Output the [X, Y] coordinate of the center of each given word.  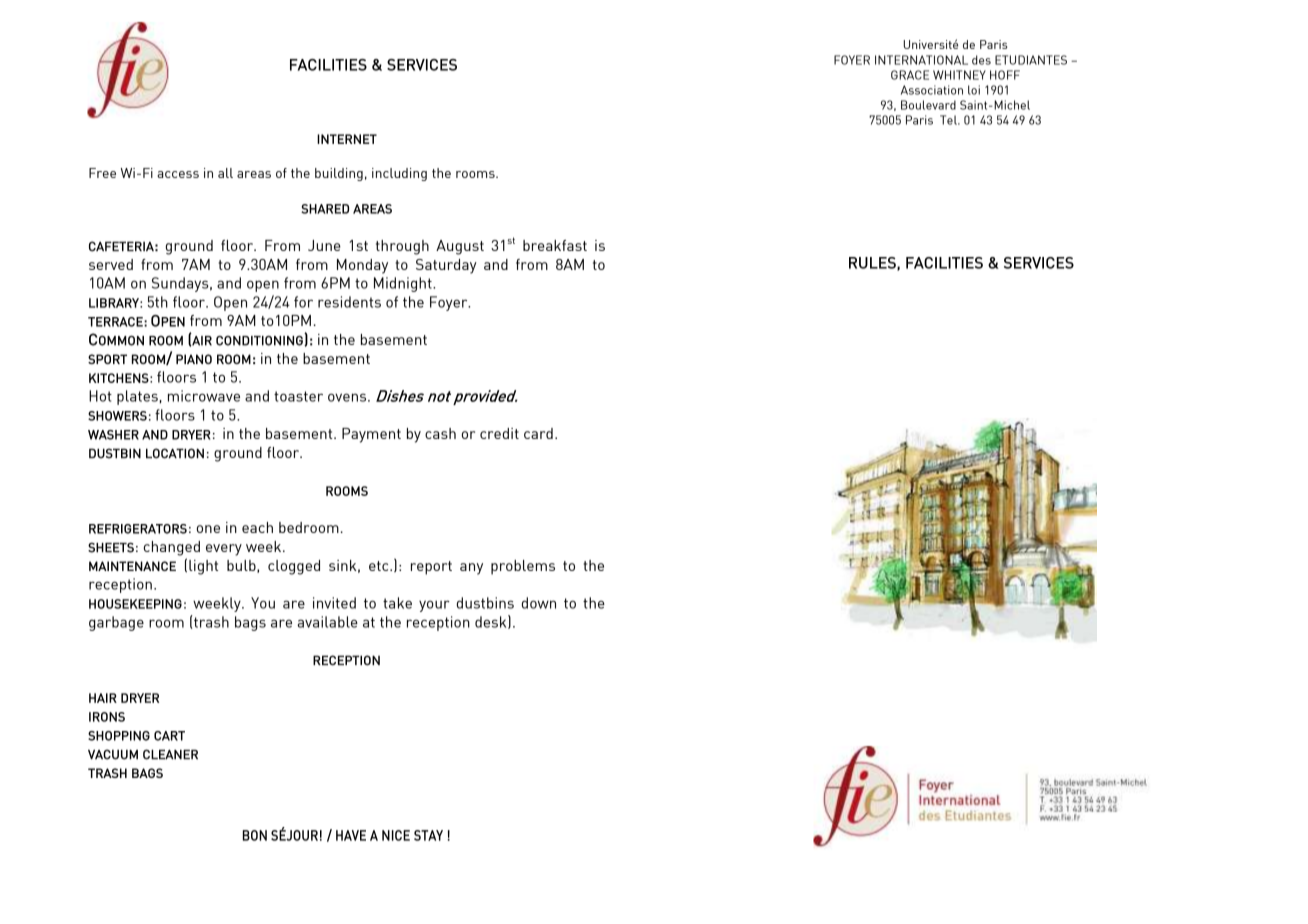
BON [255, 835]
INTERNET [347, 139]
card [538, 433]
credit [499, 433]
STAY [428, 835]
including [399, 174]
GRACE [910, 75]
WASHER [113, 435]
